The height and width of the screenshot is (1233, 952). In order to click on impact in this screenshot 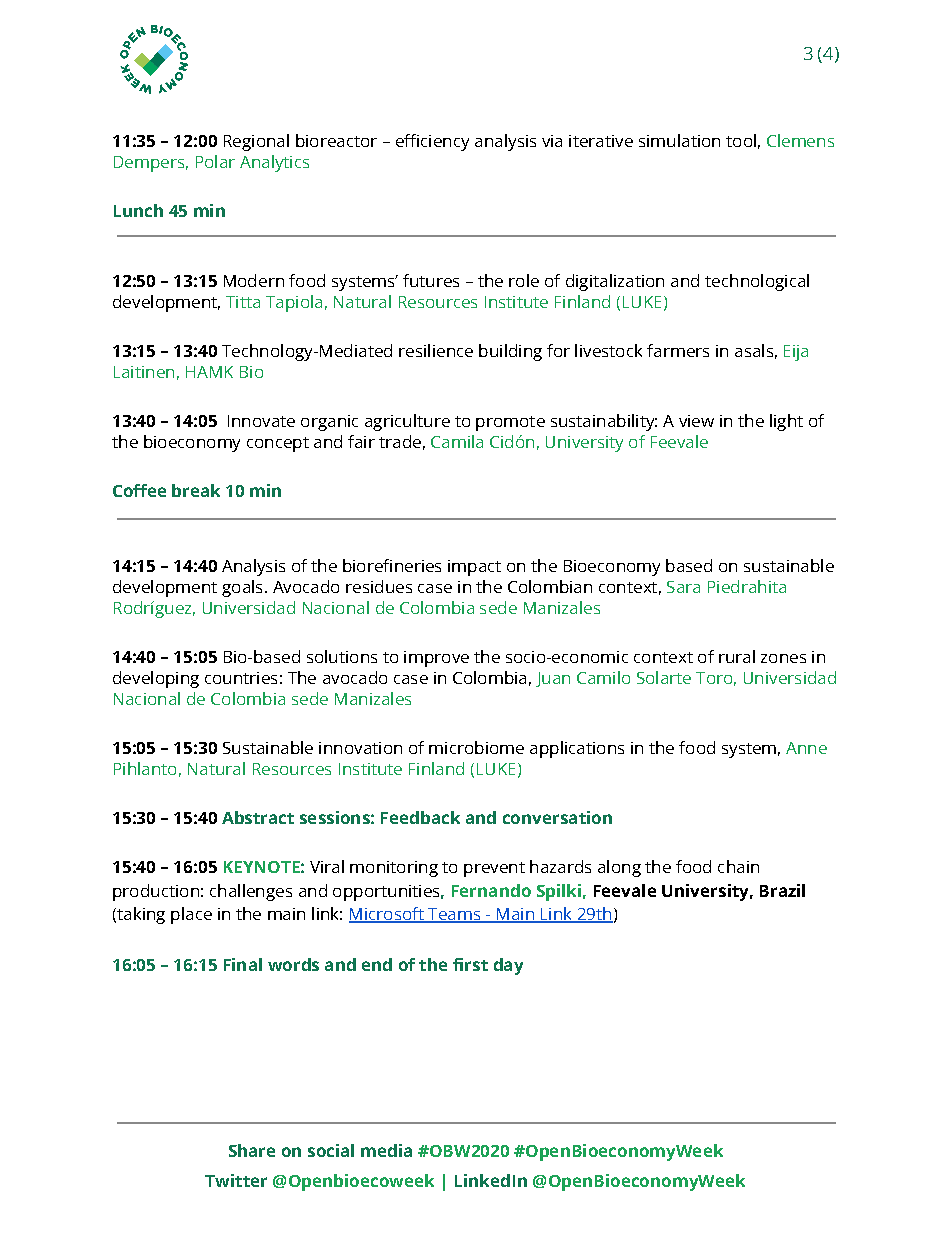, I will do `click(474, 568)`.
